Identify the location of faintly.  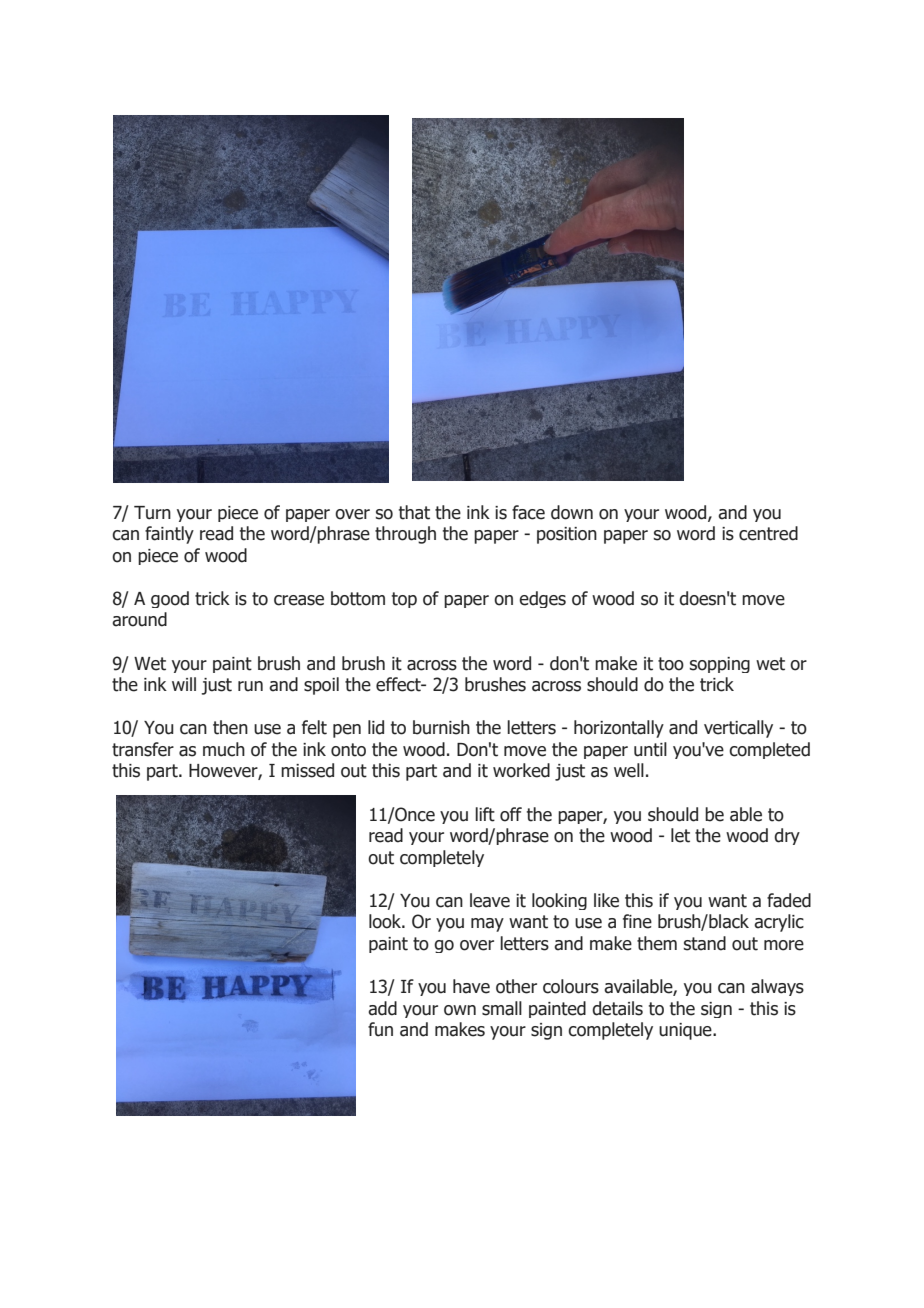
(169, 535).
